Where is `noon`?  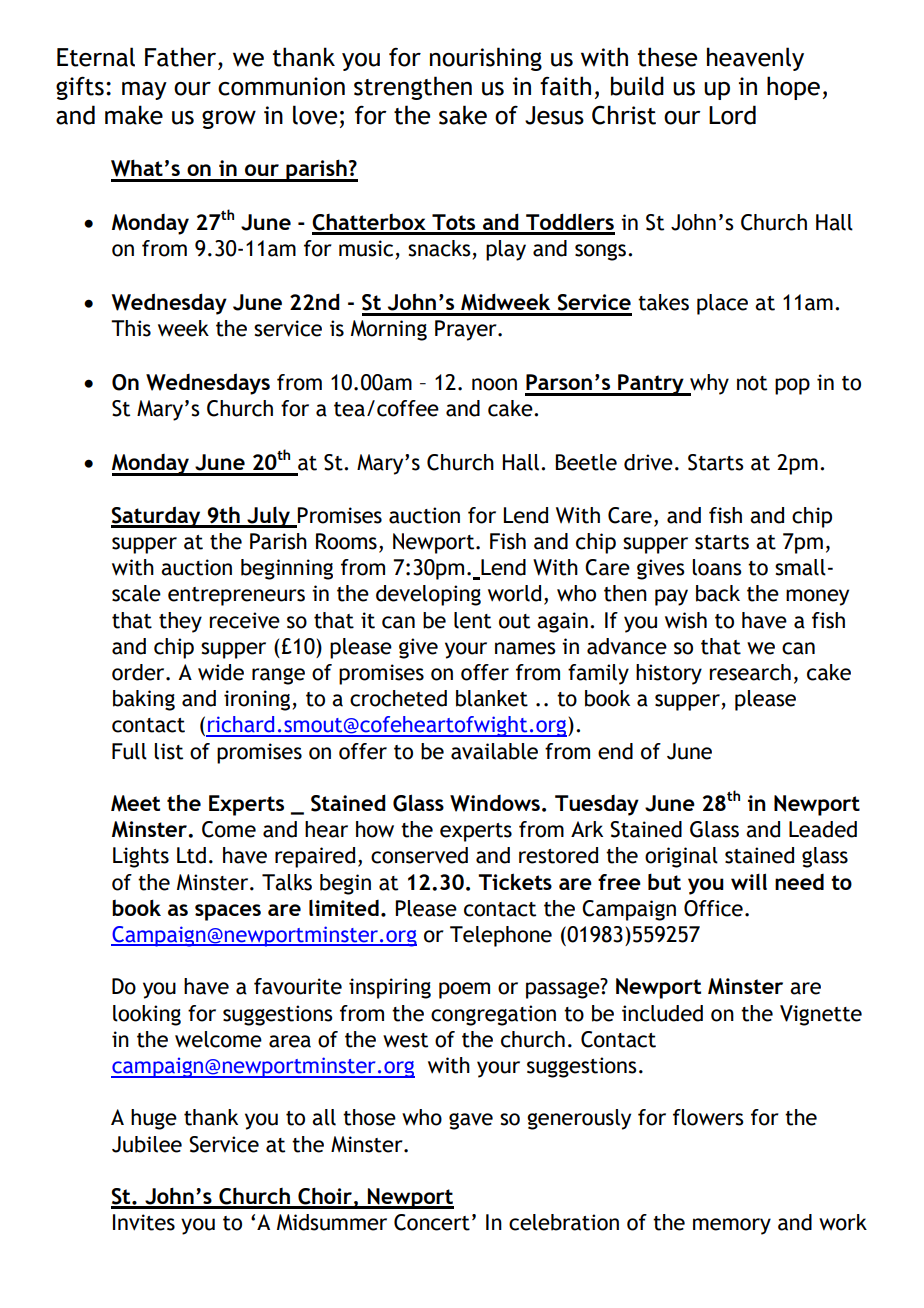 noon is located at coordinates (494, 384).
